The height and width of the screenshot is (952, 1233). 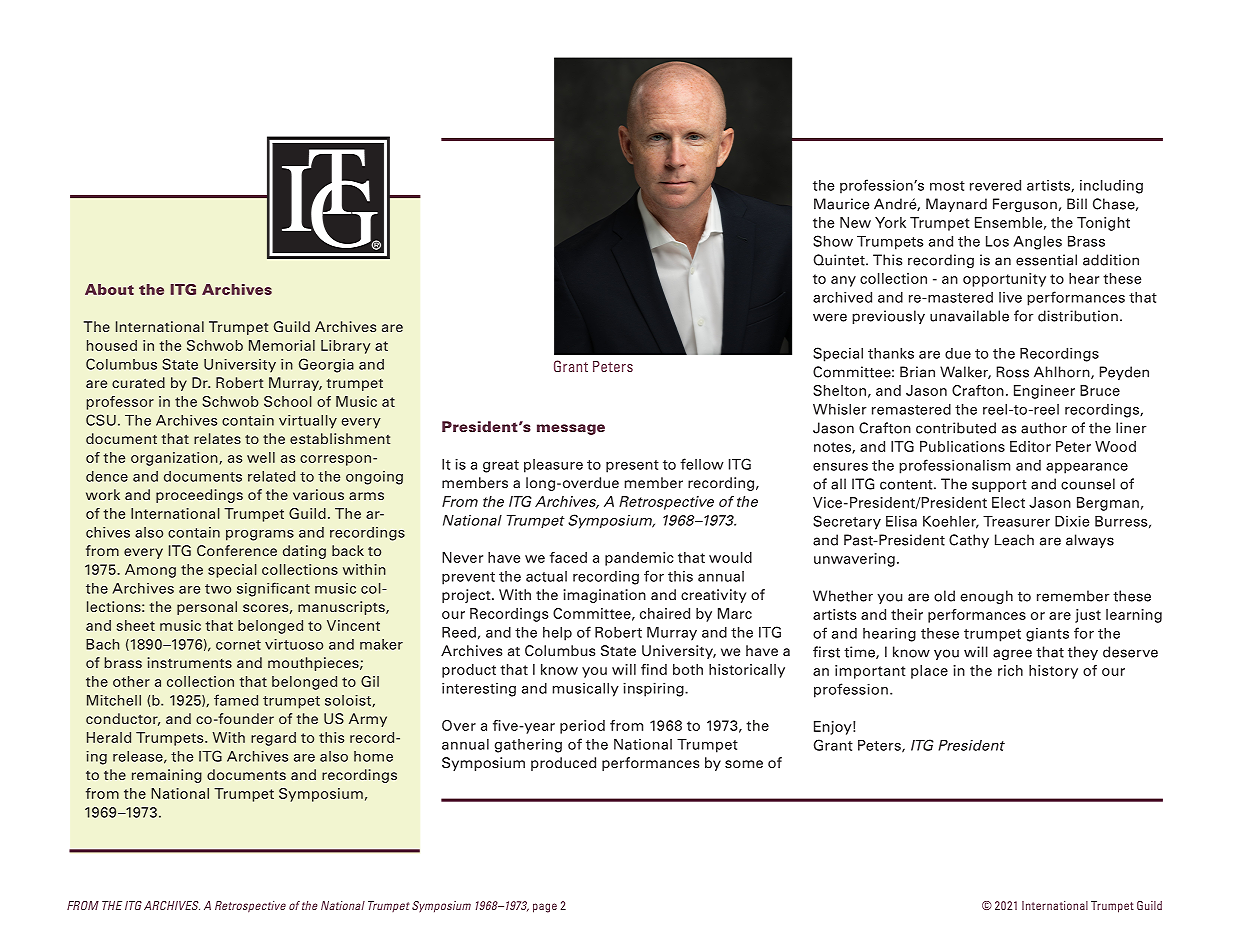 What do you see at coordinates (545, 908) in the screenshot?
I see `page` at bounding box center [545, 908].
